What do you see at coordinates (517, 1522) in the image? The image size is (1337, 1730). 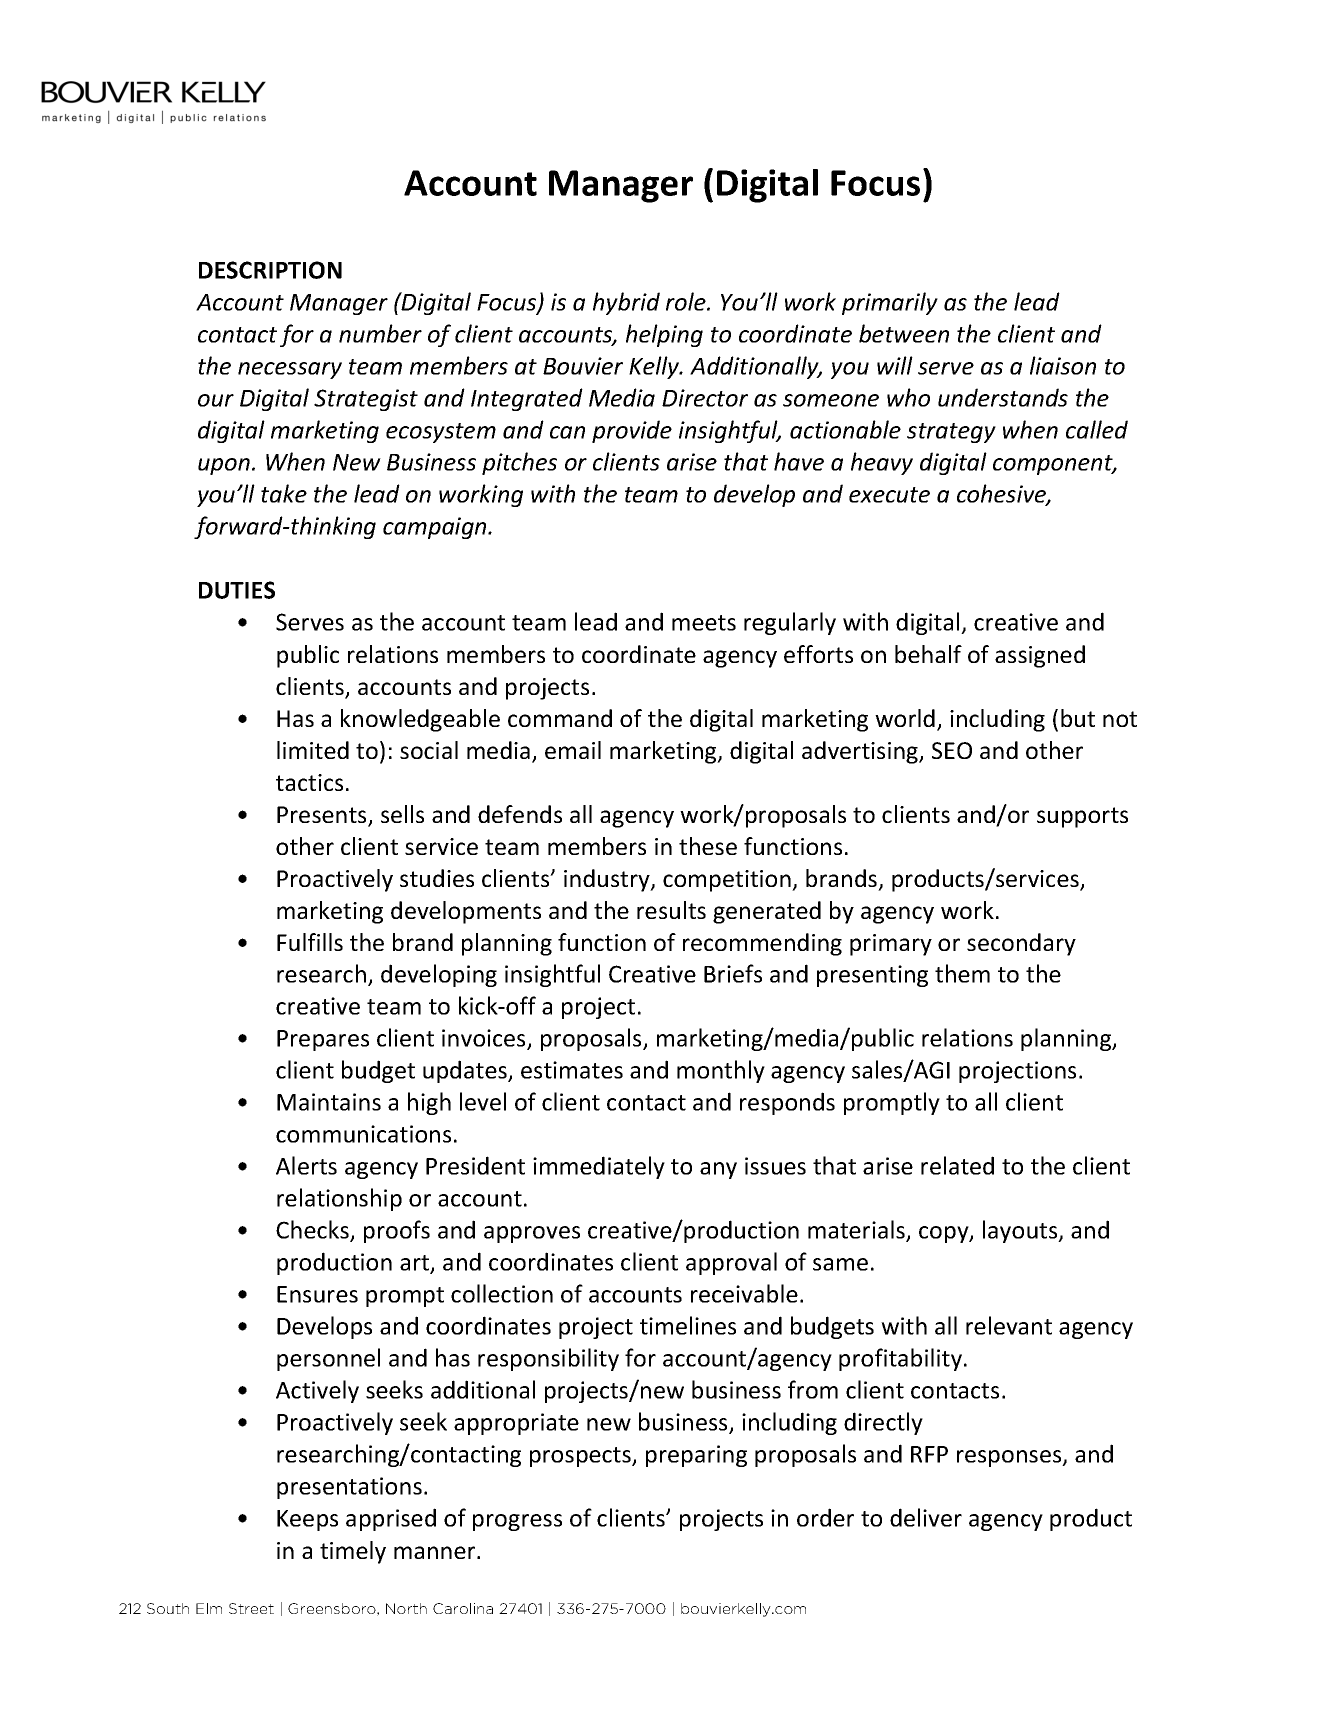 I see `progress` at bounding box center [517, 1522].
